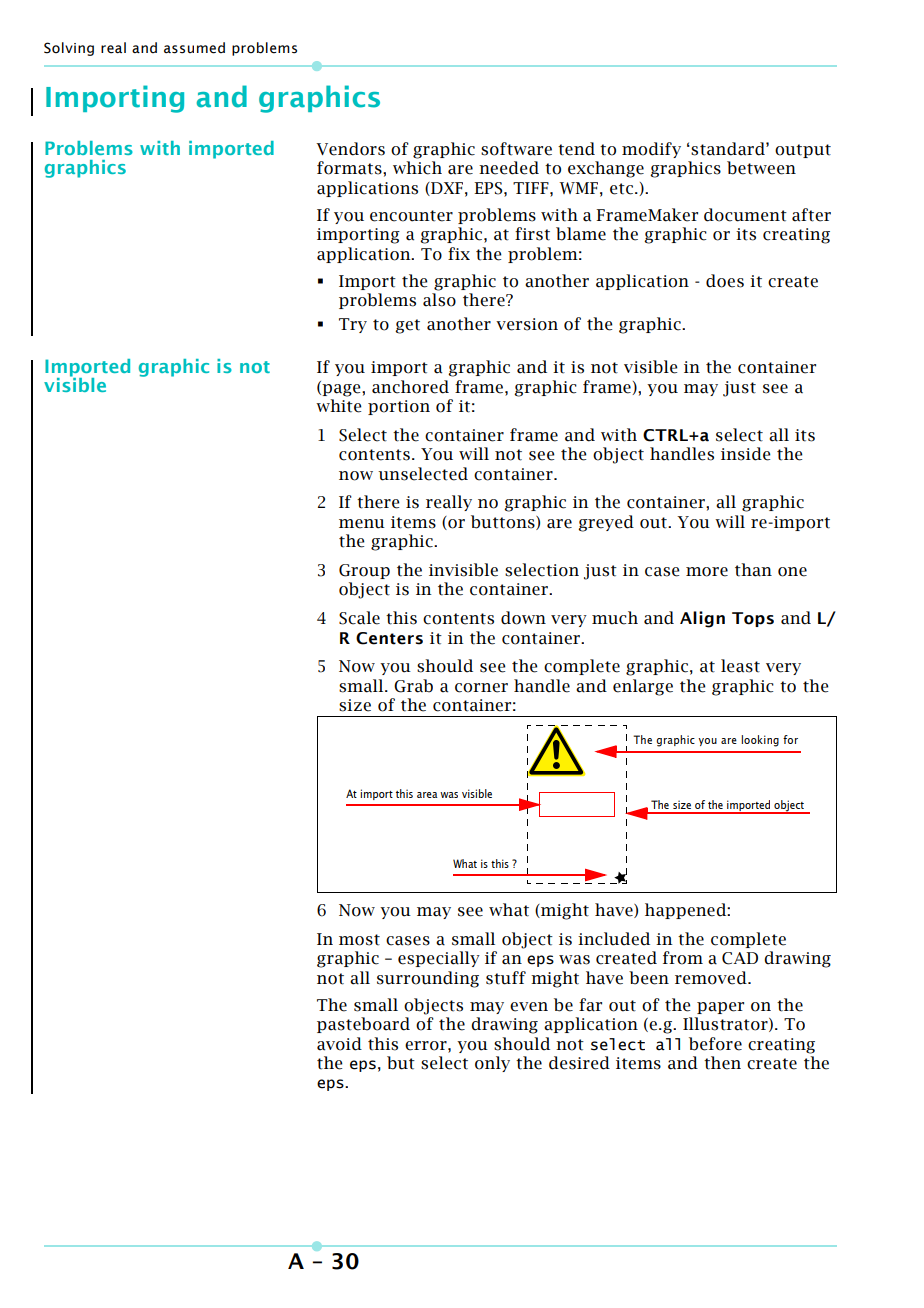 Image resolution: width=924 pixels, height=1308 pixels. Describe the element at coordinates (353, 325) in the screenshot. I see `Try` at that location.
